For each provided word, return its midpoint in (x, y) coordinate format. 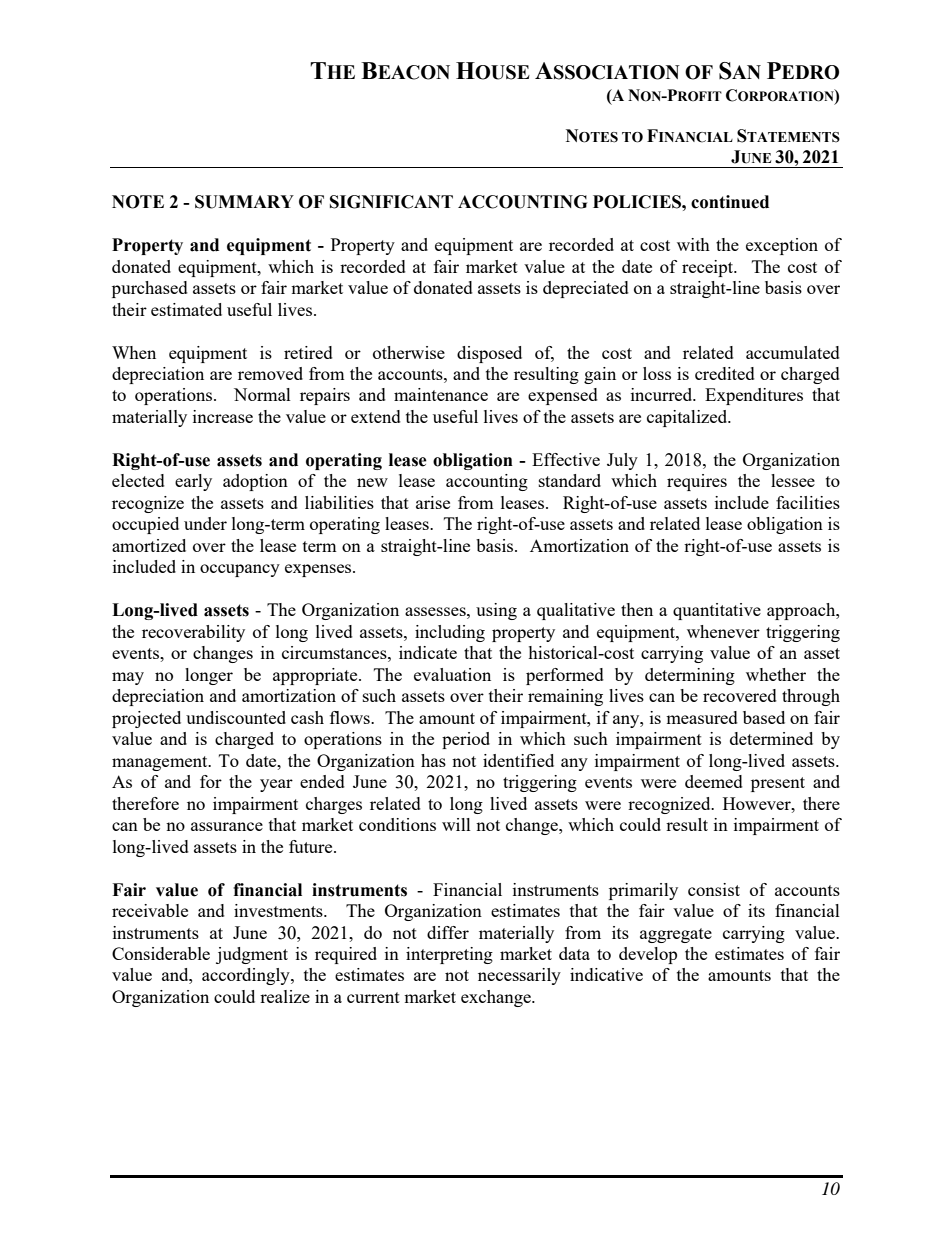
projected (146, 719)
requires (697, 482)
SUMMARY (244, 202)
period (466, 740)
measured (702, 717)
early (193, 482)
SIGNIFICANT (391, 202)
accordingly (247, 976)
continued (730, 202)
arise (433, 502)
